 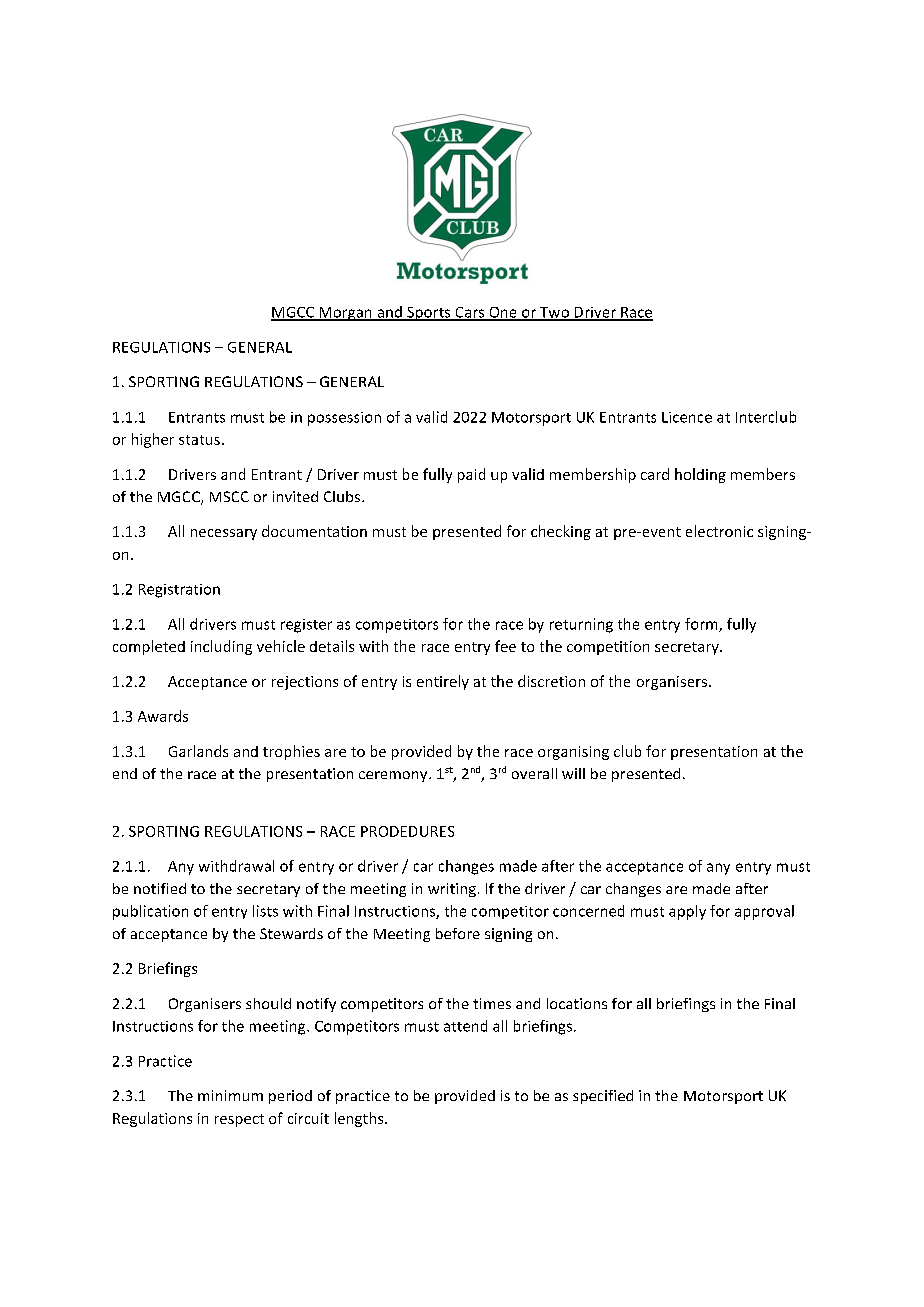 I want to click on Licence, so click(x=687, y=417).
